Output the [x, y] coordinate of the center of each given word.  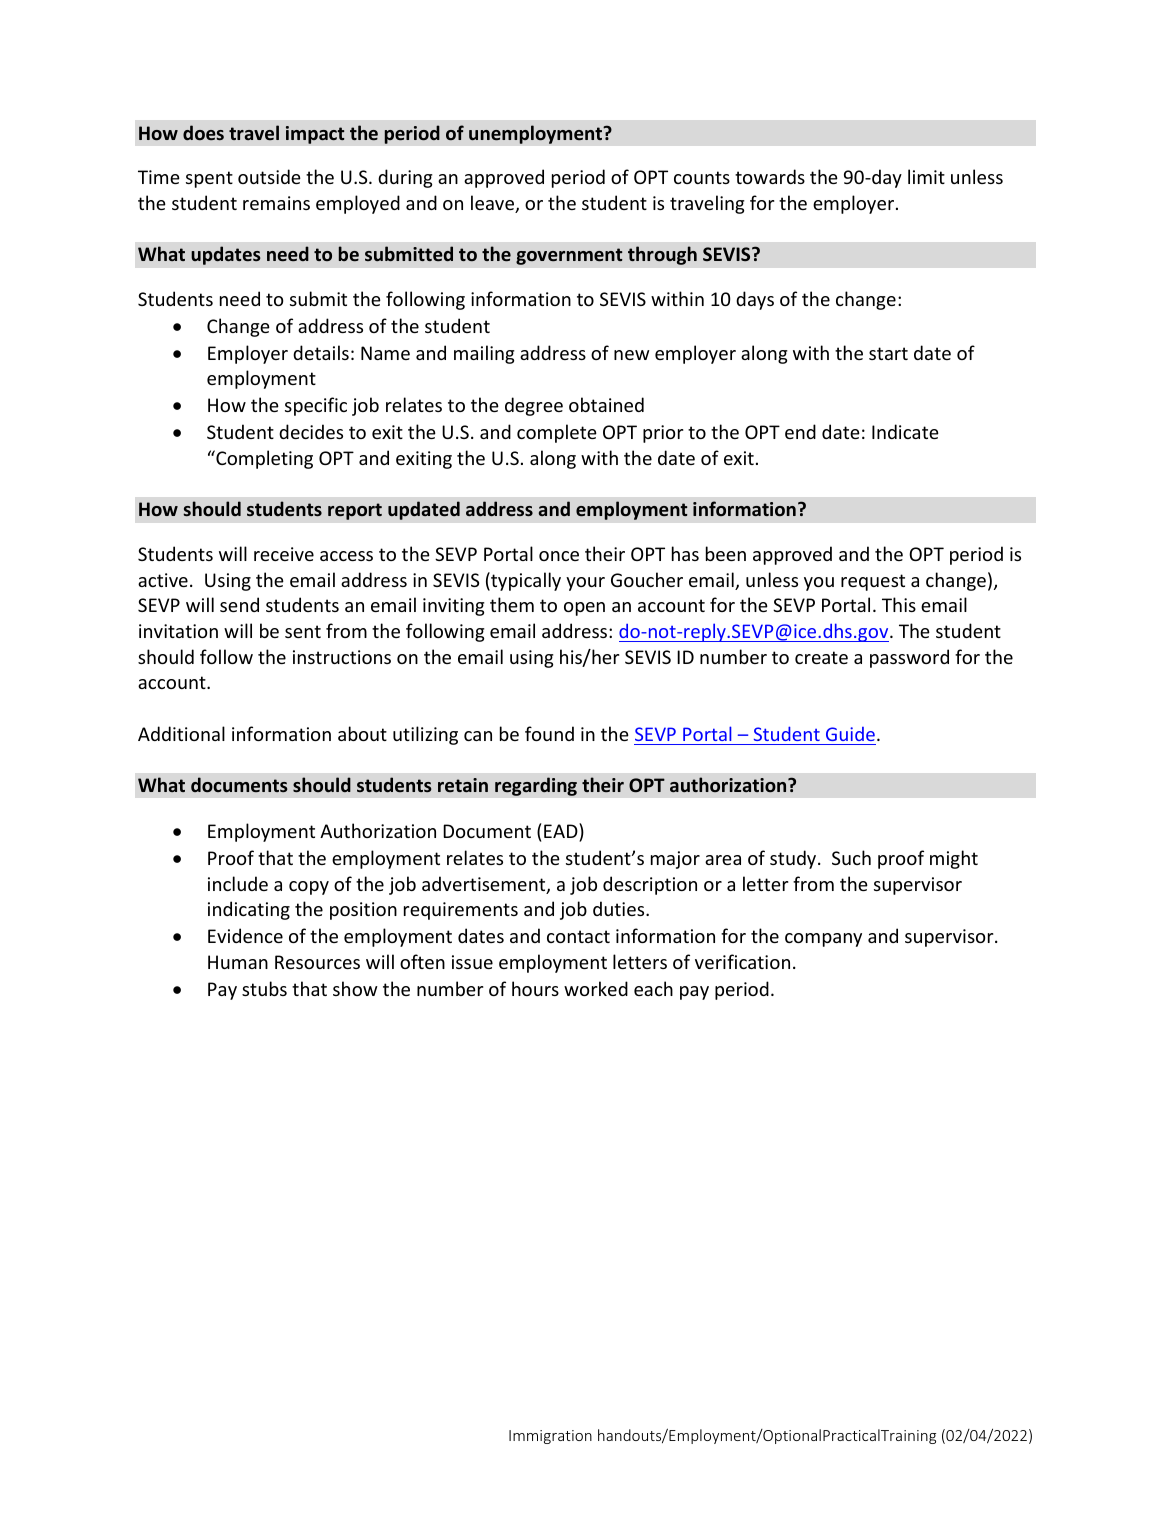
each [653, 988]
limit [926, 176]
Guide [850, 734]
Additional [181, 733]
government [569, 256]
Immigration [550, 1437]
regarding [536, 786]
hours [535, 988]
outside [269, 176]
